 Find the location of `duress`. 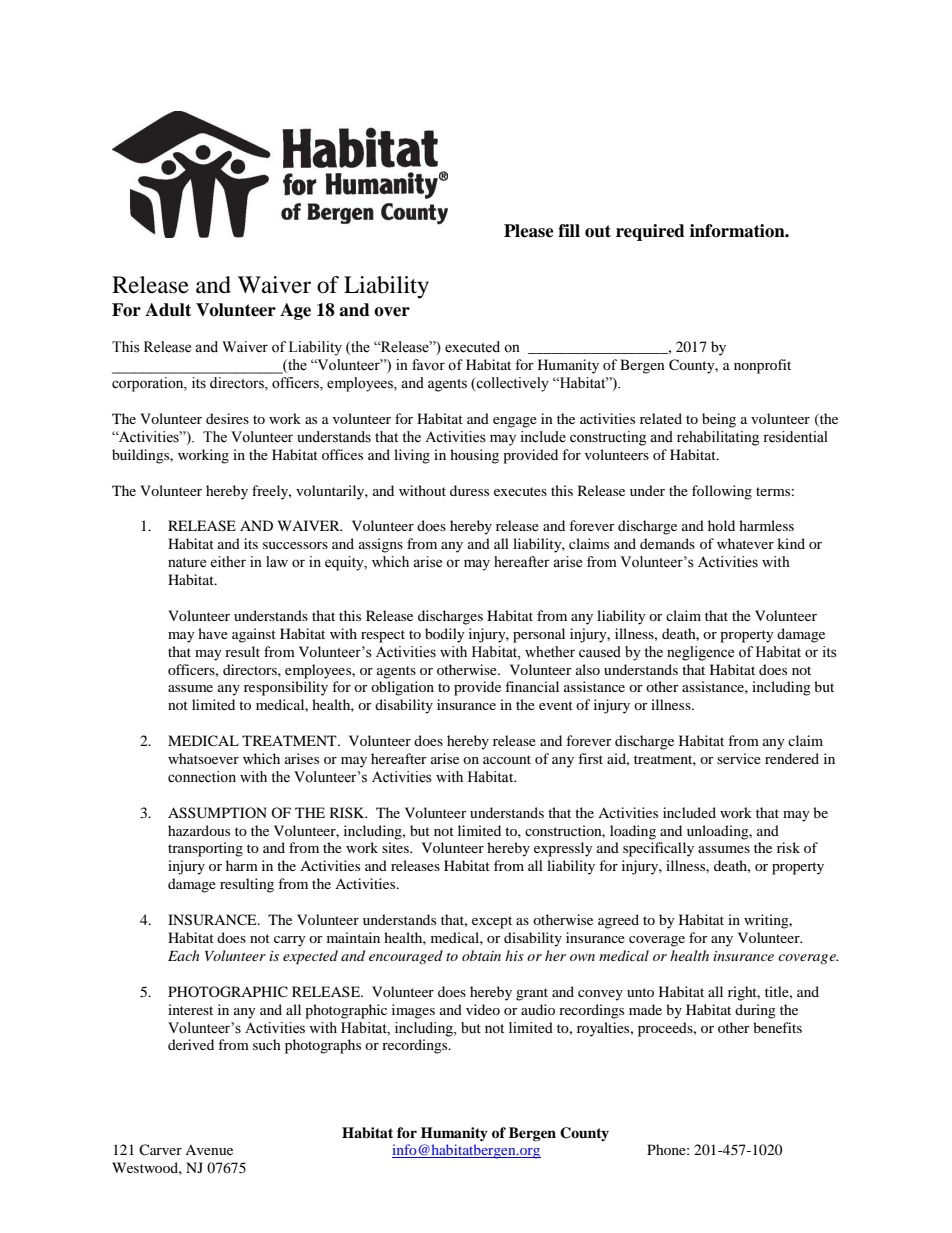

duress is located at coordinates (469, 490).
